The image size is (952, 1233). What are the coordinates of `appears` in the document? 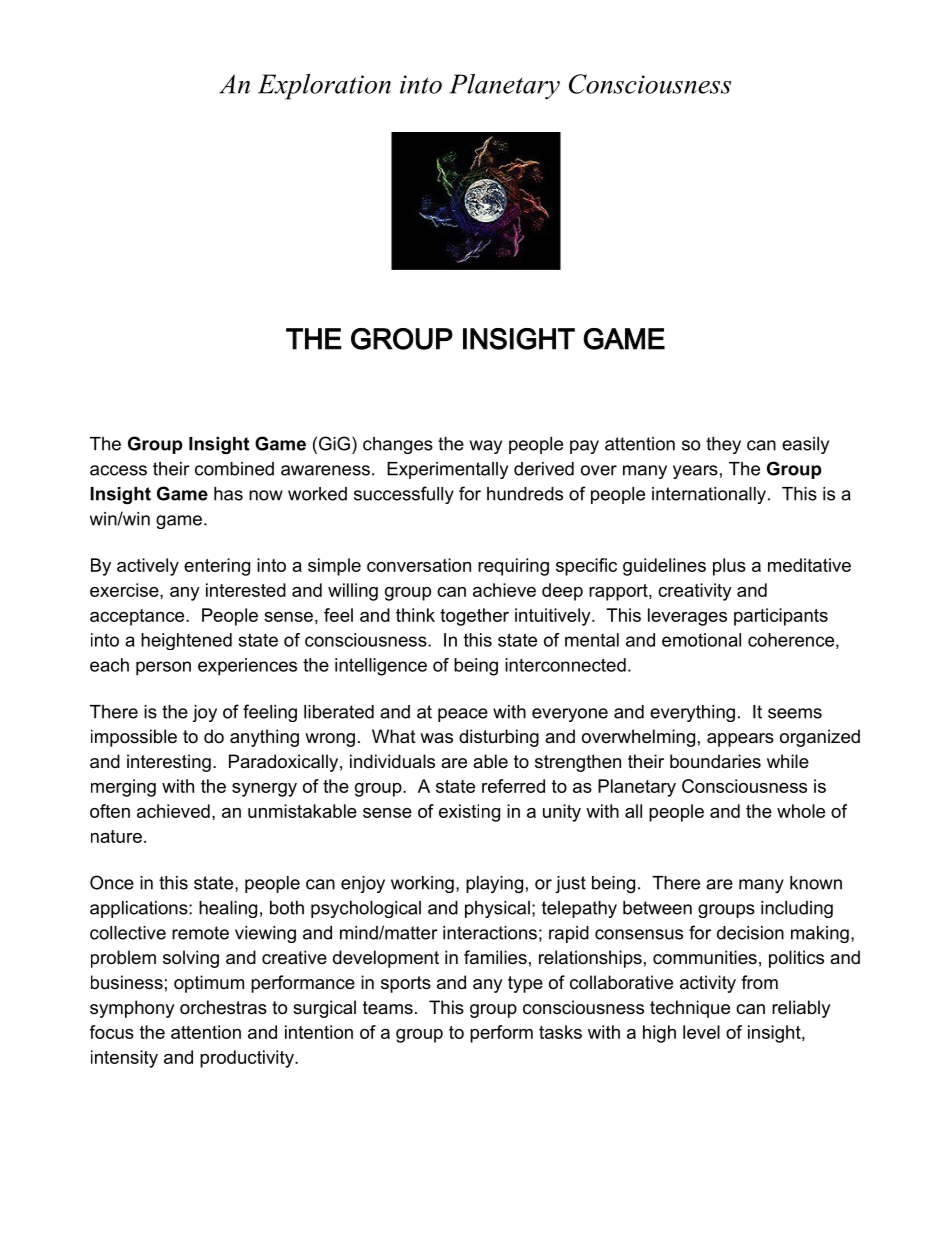 It's located at (740, 740).
